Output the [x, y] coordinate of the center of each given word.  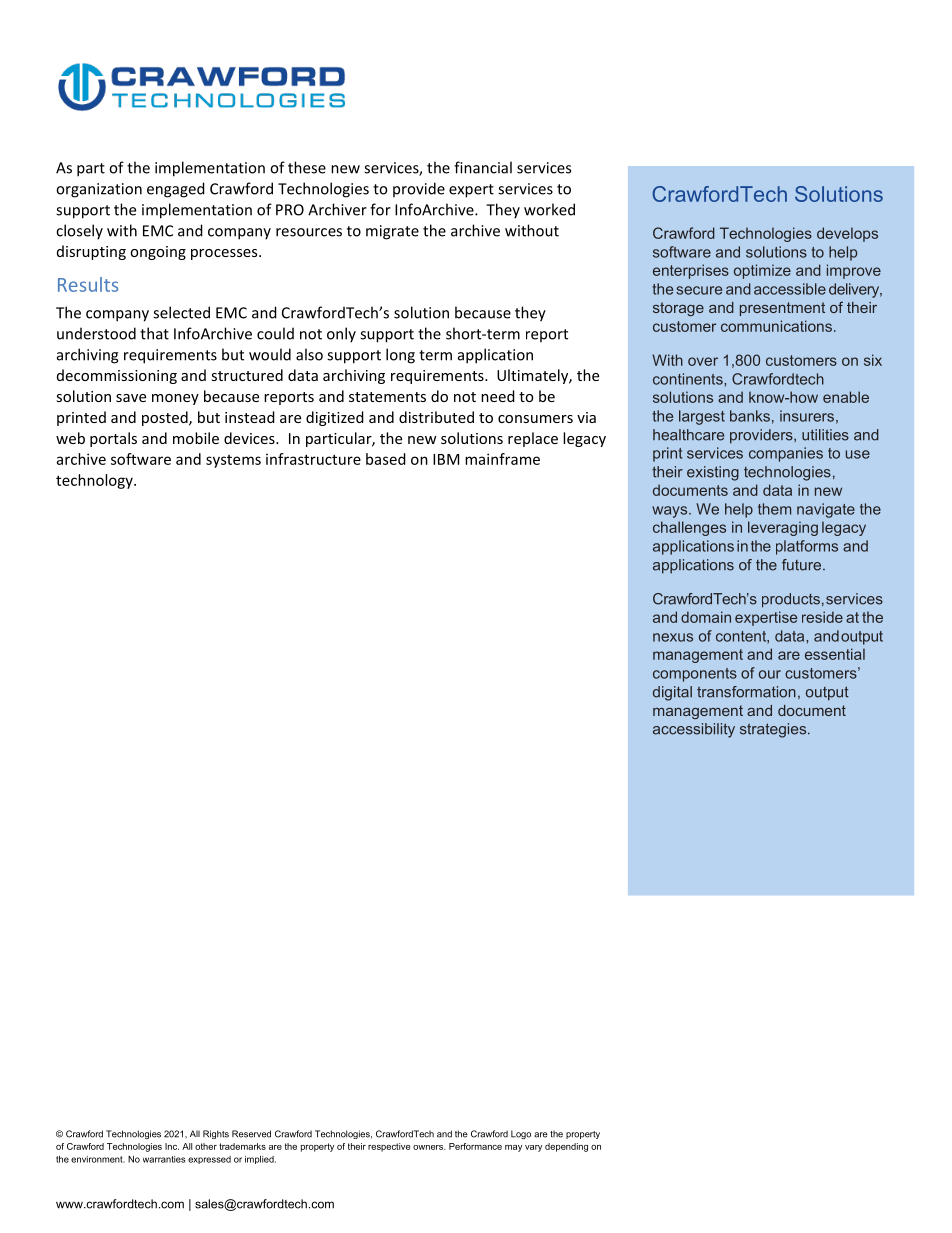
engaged [176, 190]
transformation [746, 692]
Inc [172, 1146]
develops [847, 234]
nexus [673, 637]
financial [483, 167]
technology [95, 481]
